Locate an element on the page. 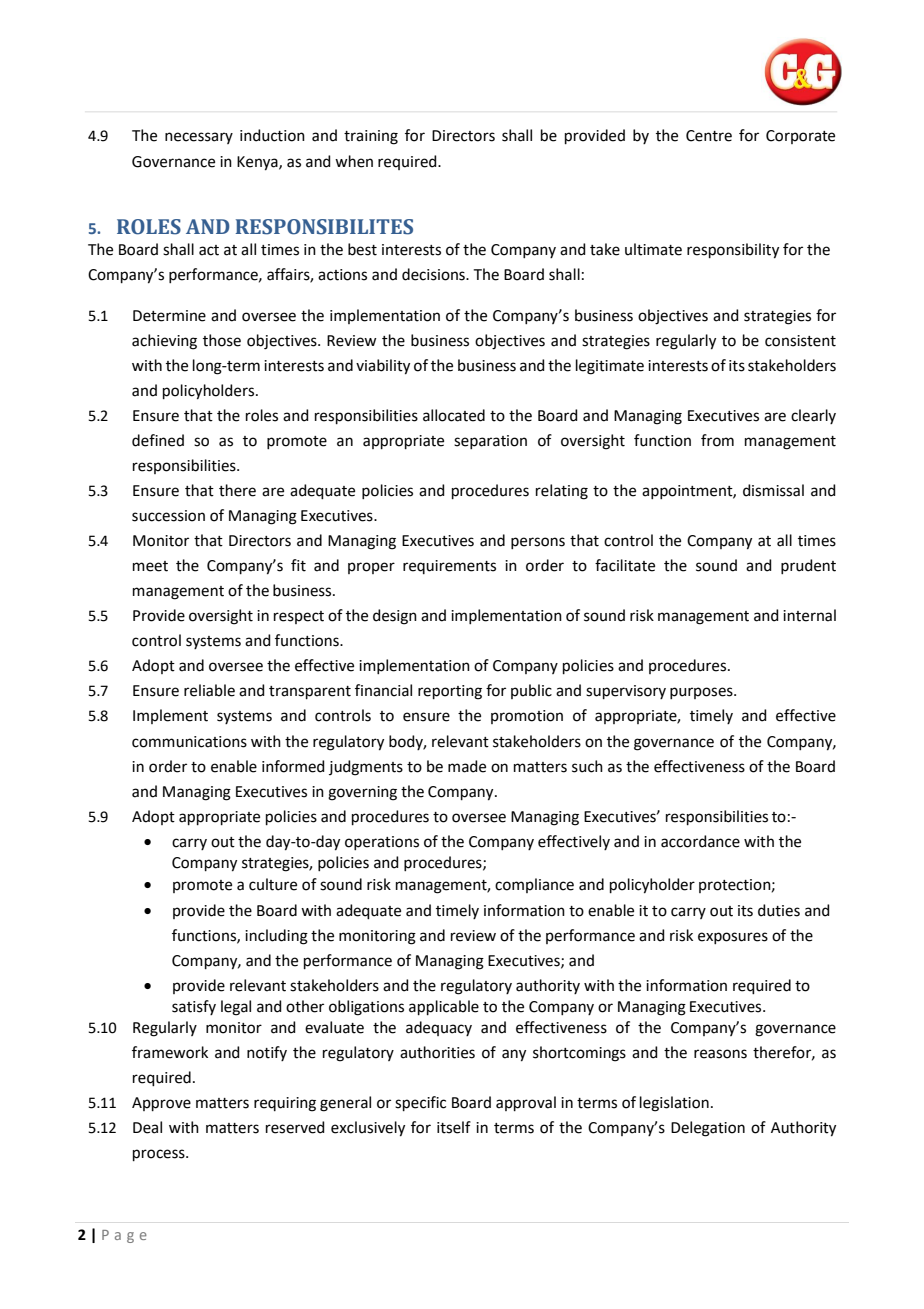  allocated is located at coordinates (454, 415).
